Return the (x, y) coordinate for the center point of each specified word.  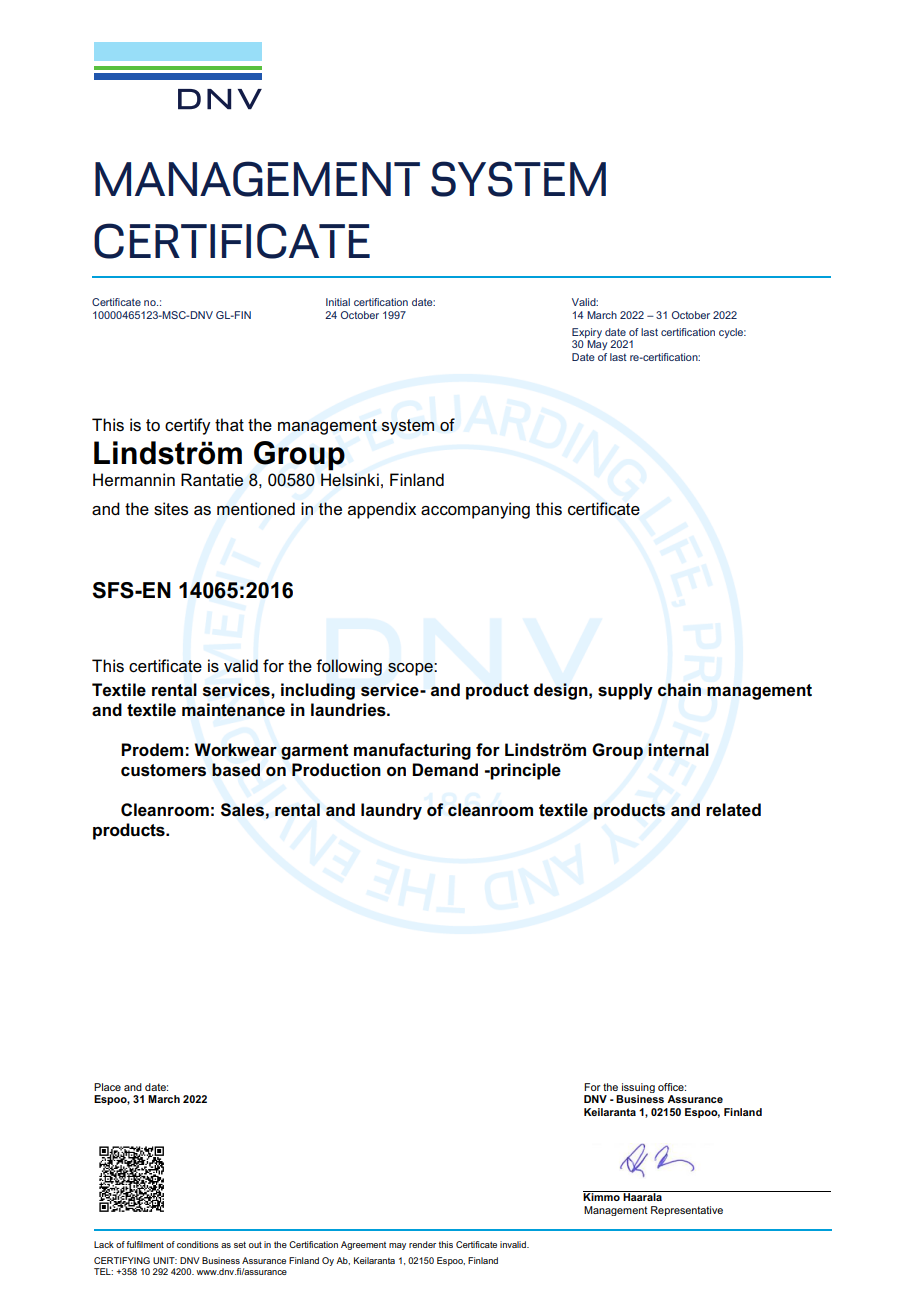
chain (679, 690)
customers (163, 770)
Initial (338, 302)
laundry (391, 811)
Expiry (587, 334)
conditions (198, 1244)
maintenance (233, 710)
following (349, 667)
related (733, 810)
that (229, 424)
